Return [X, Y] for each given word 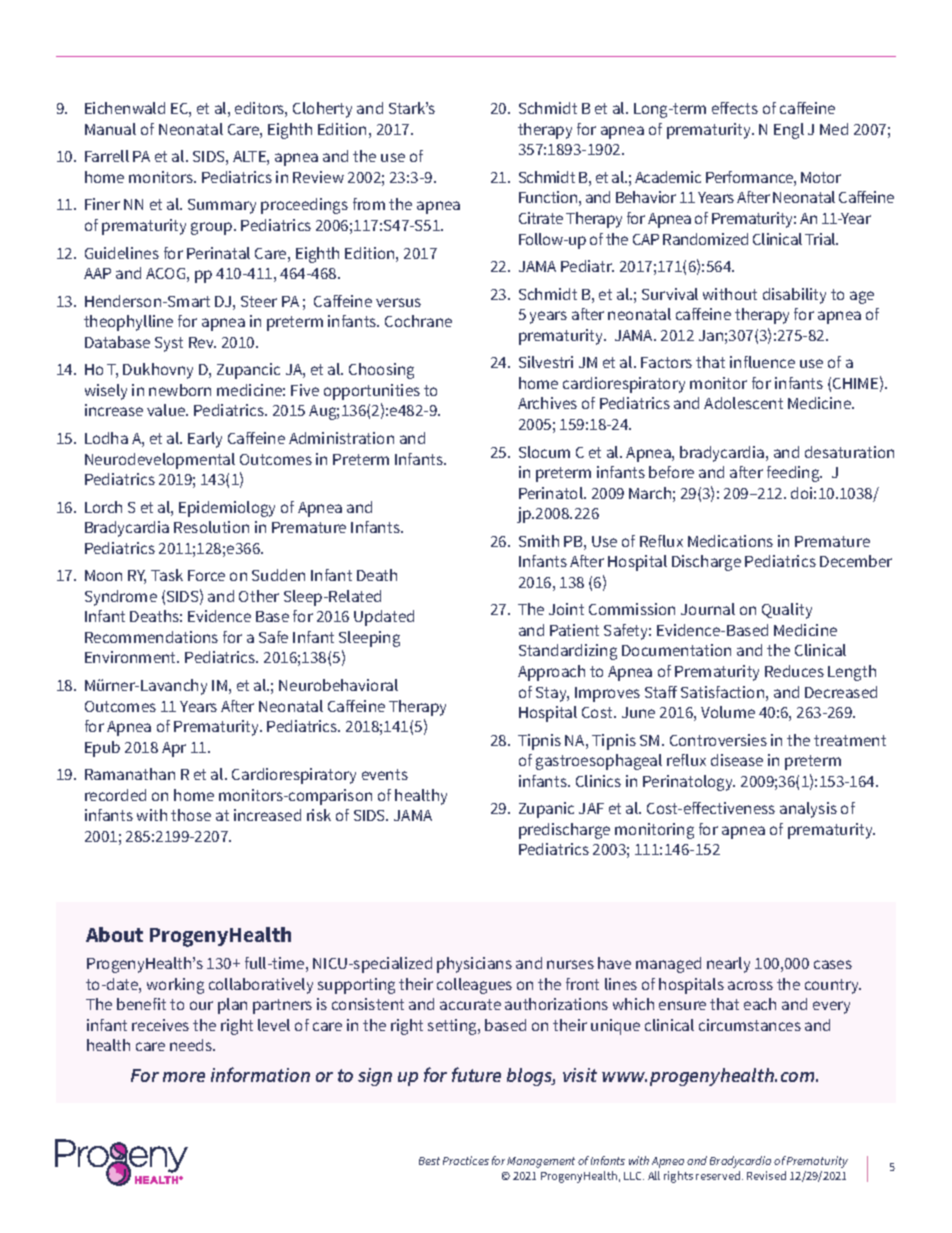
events [385, 774]
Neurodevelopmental [160, 461]
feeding [794, 474]
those [191, 815]
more [184, 1077]
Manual [110, 129]
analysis [808, 810]
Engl [789, 131]
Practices [466, 1160]
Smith [539, 541]
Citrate [541, 218]
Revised [766, 1175]
